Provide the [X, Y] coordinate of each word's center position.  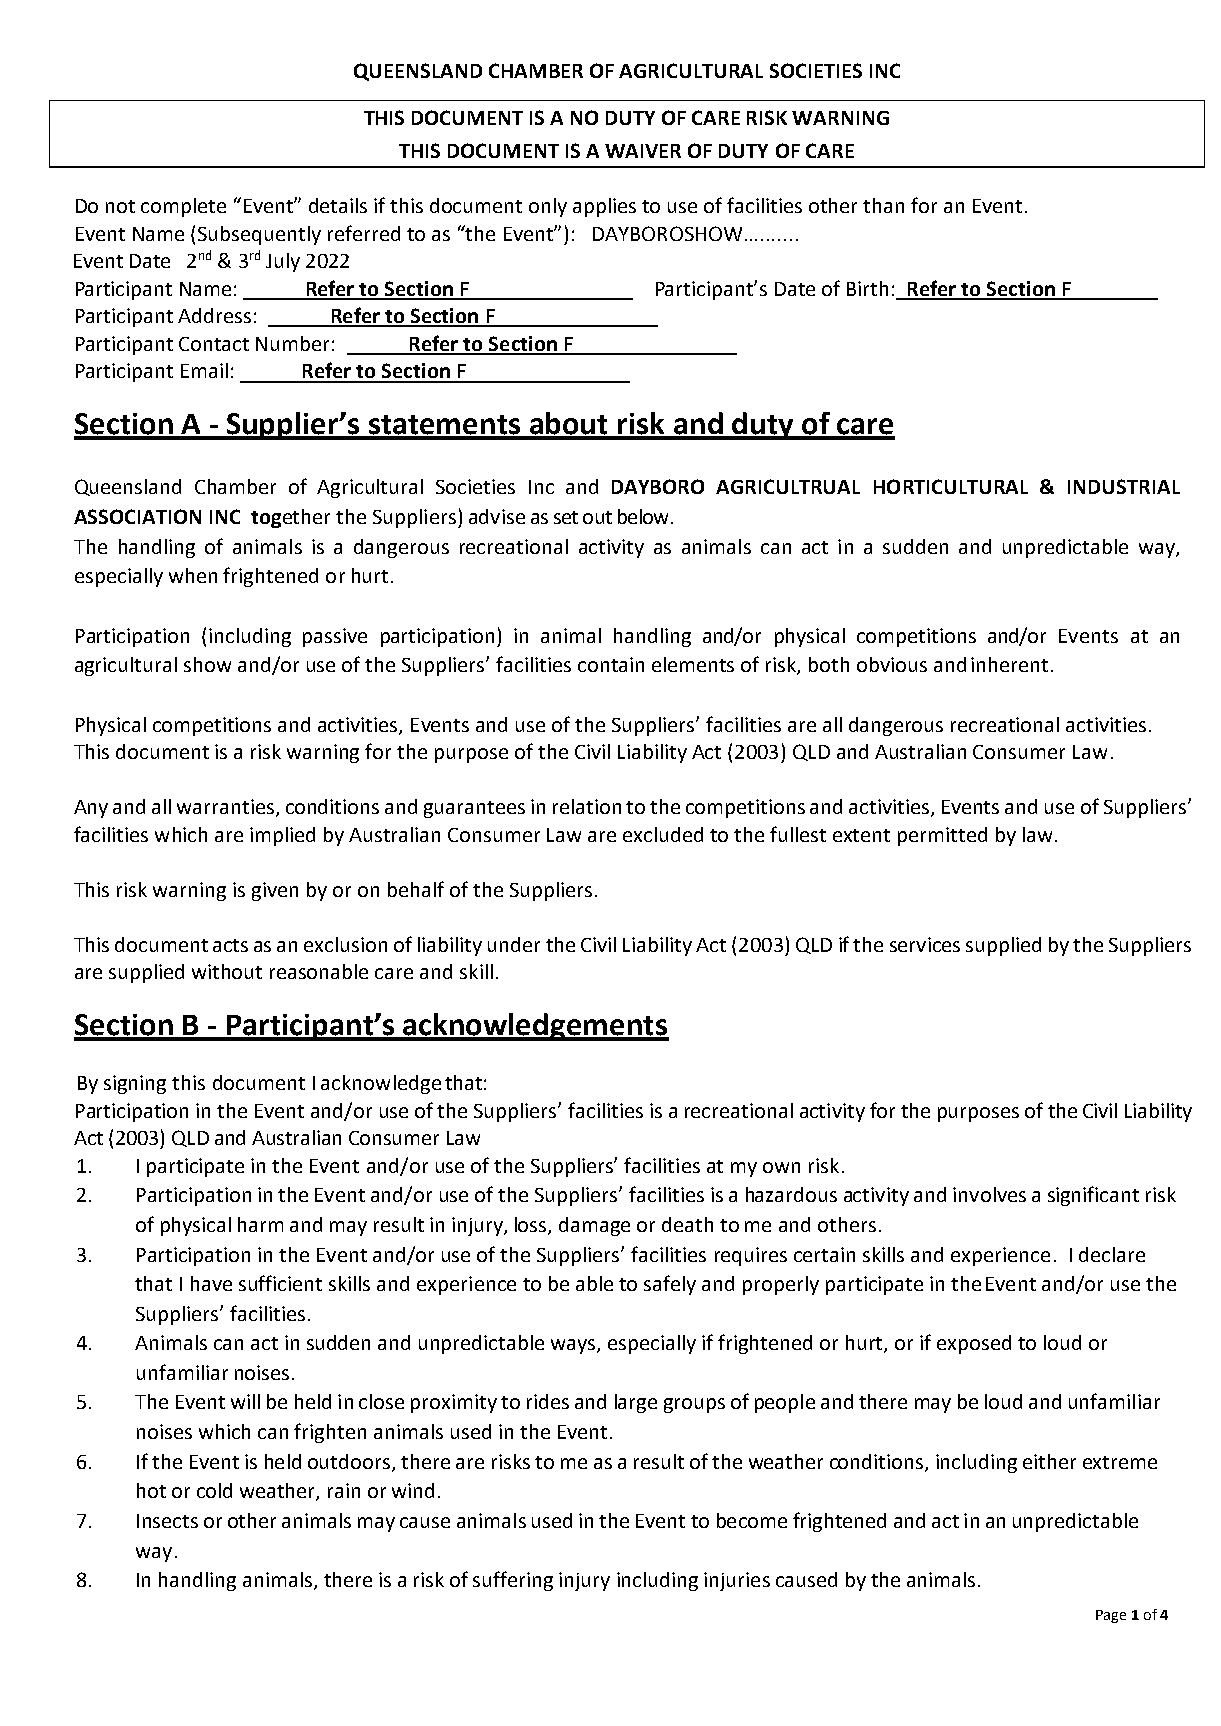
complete [183, 207]
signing [135, 1084]
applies [604, 207]
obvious [892, 664]
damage [594, 1226]
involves [989, 1194]
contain [611, 664]
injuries [737, 1581]
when [193, 575]
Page [1111, 1616]
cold [214, 1490]
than [883, 205]
